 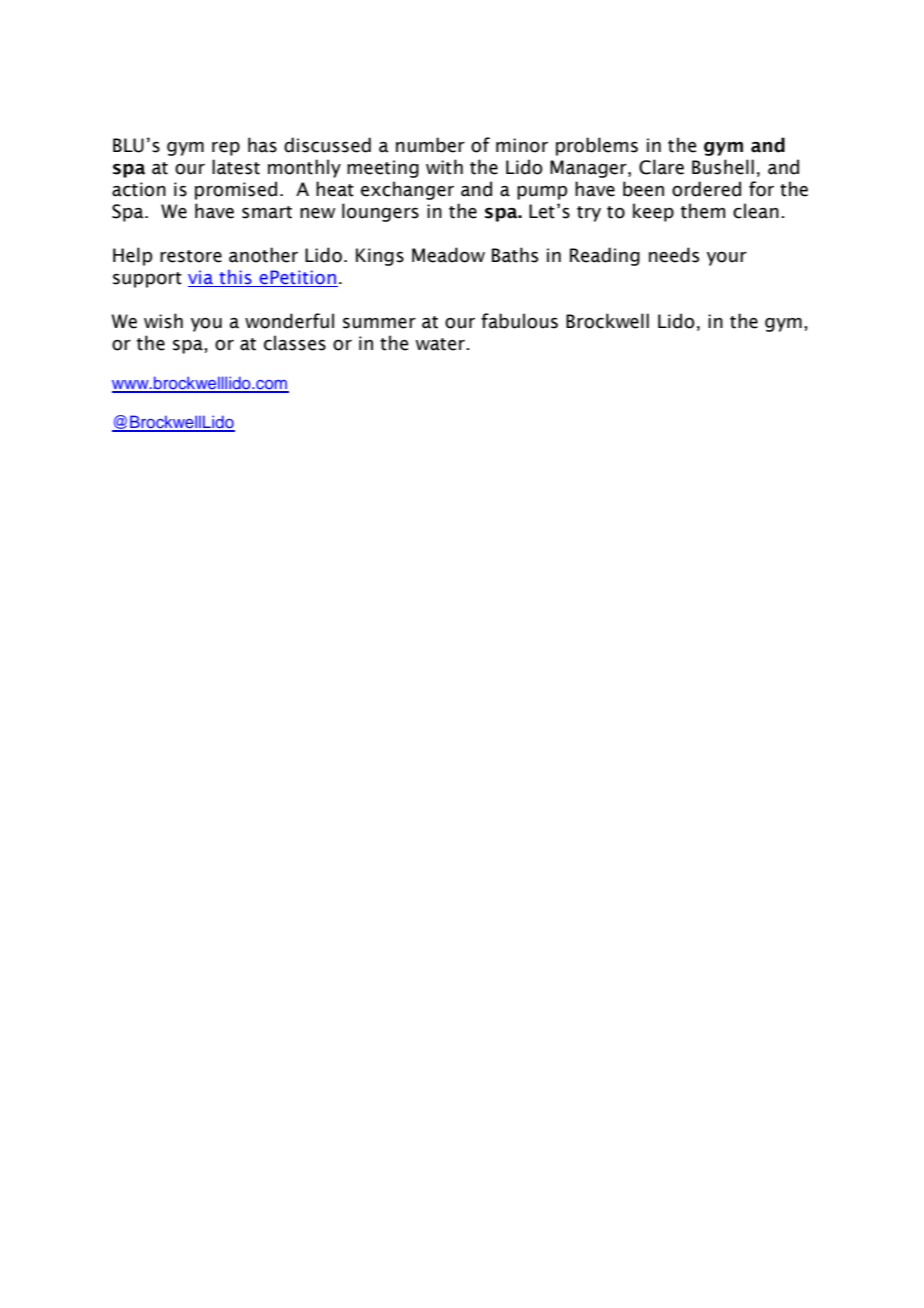 I want to click on promised, so click(x=236, y=190).
